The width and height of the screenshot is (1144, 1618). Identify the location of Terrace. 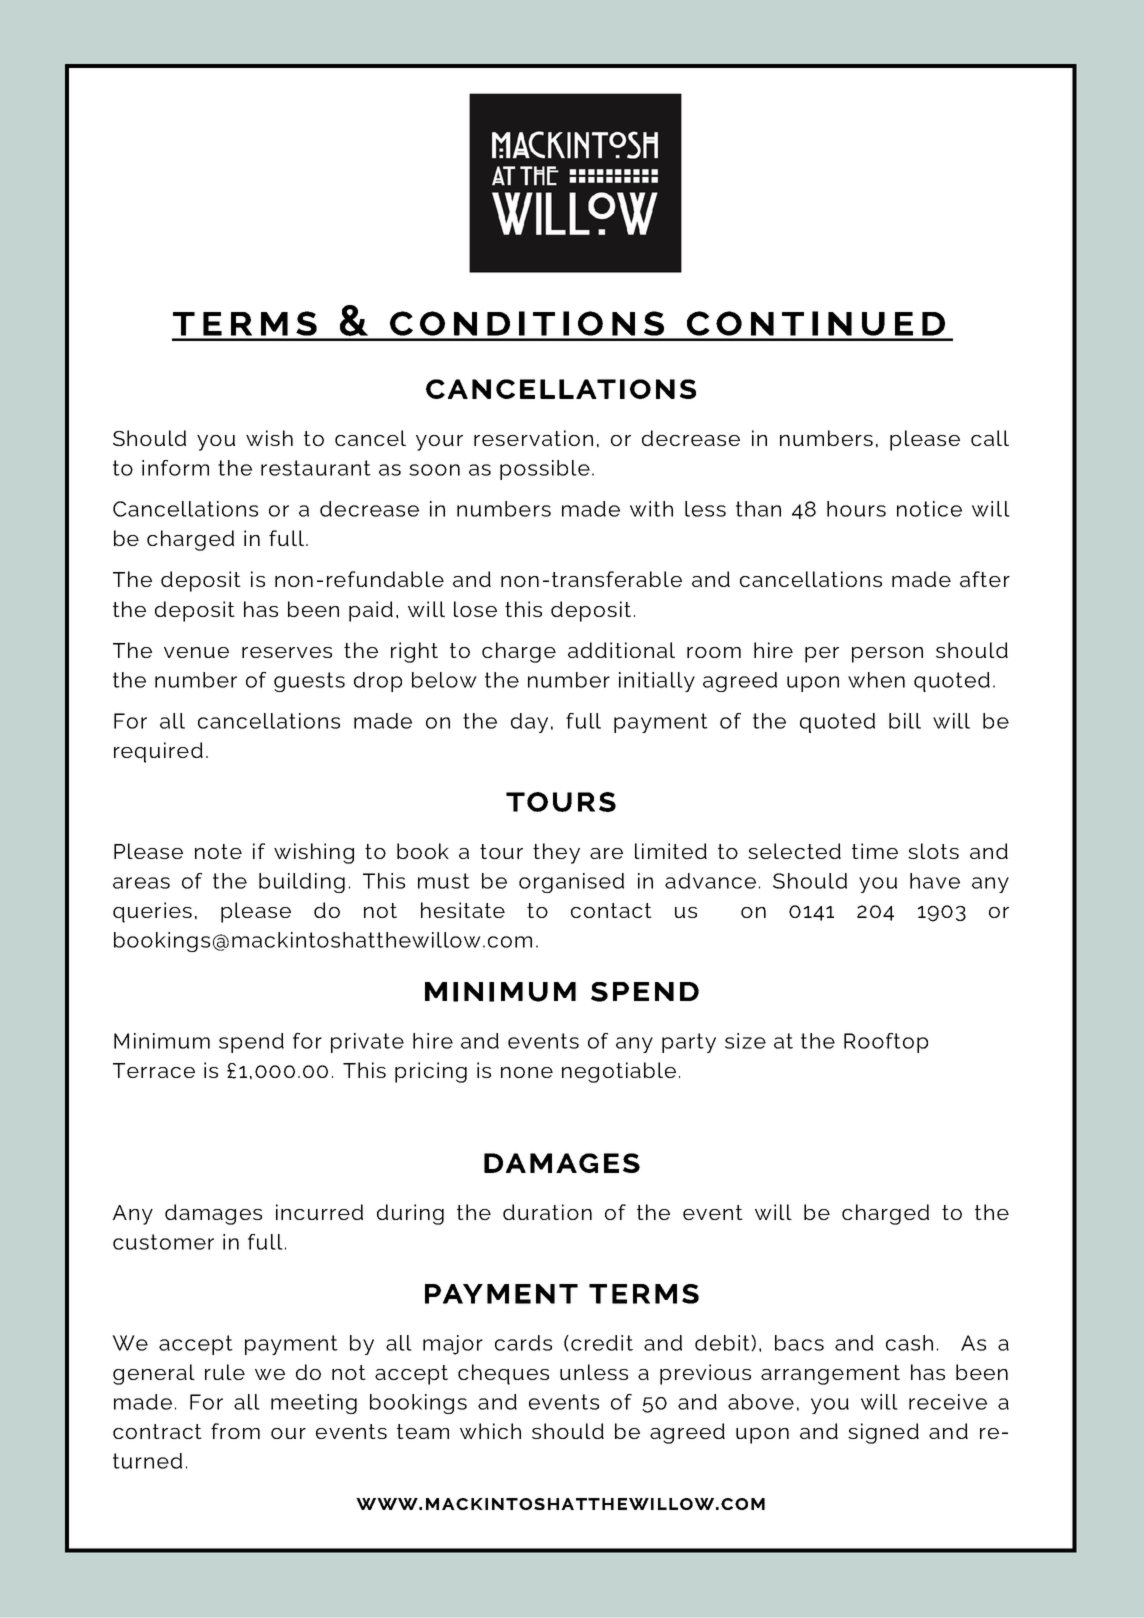
(154, 1070).
